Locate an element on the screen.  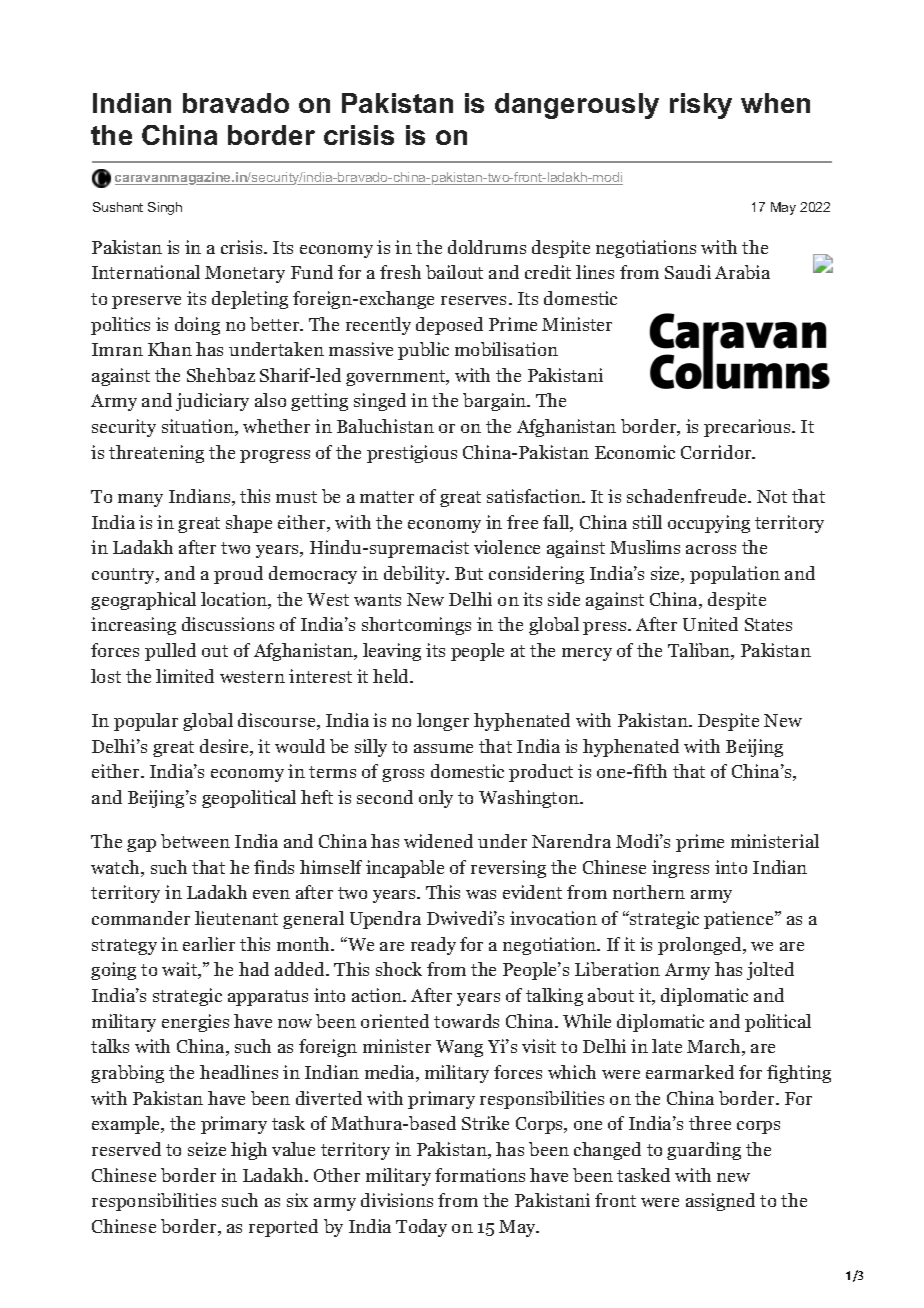
Arabia is located at coordinates (742, 272).
